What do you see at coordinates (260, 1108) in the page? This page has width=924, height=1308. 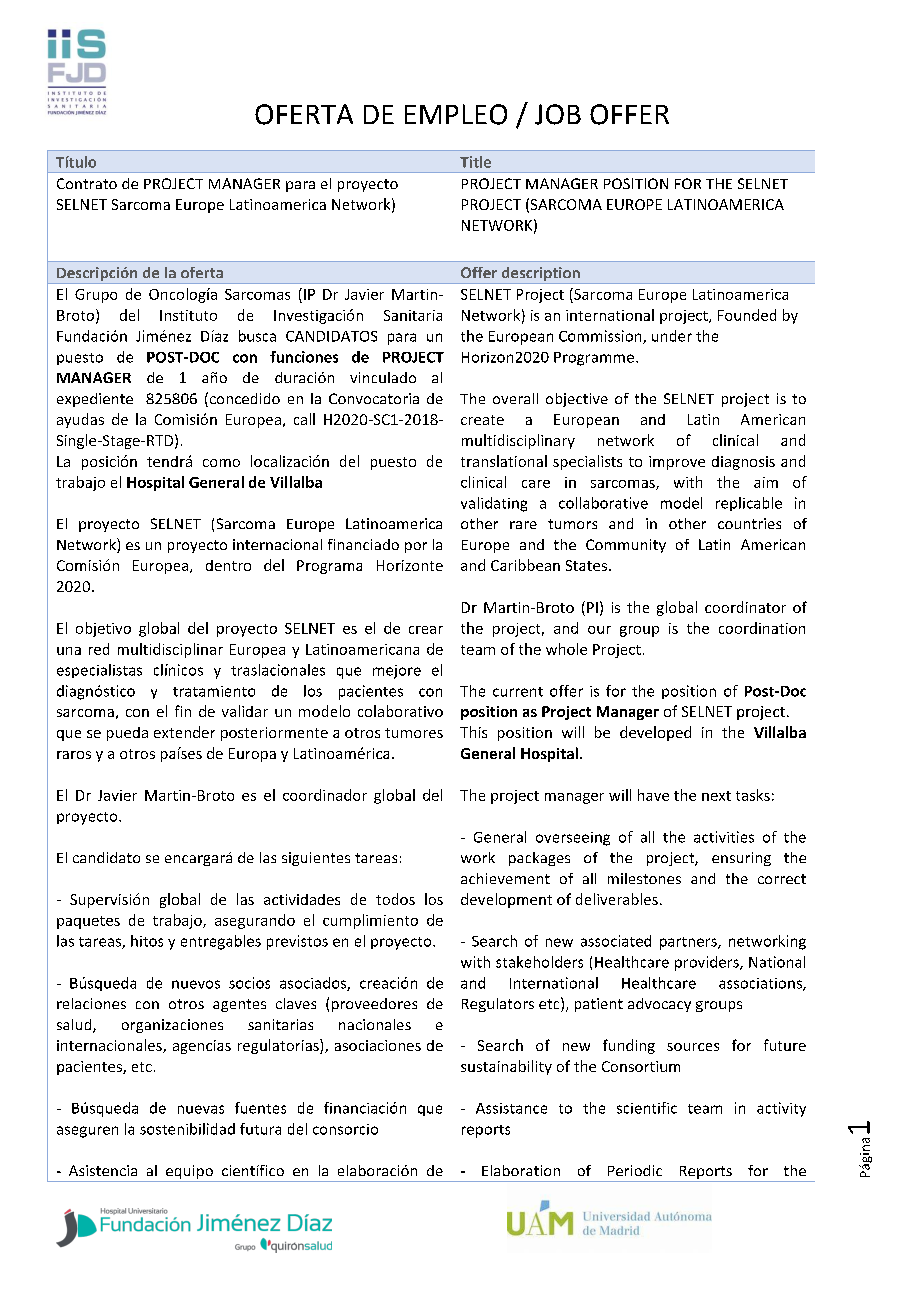 I see `fuentes` at bounding box center [260, 1108].
